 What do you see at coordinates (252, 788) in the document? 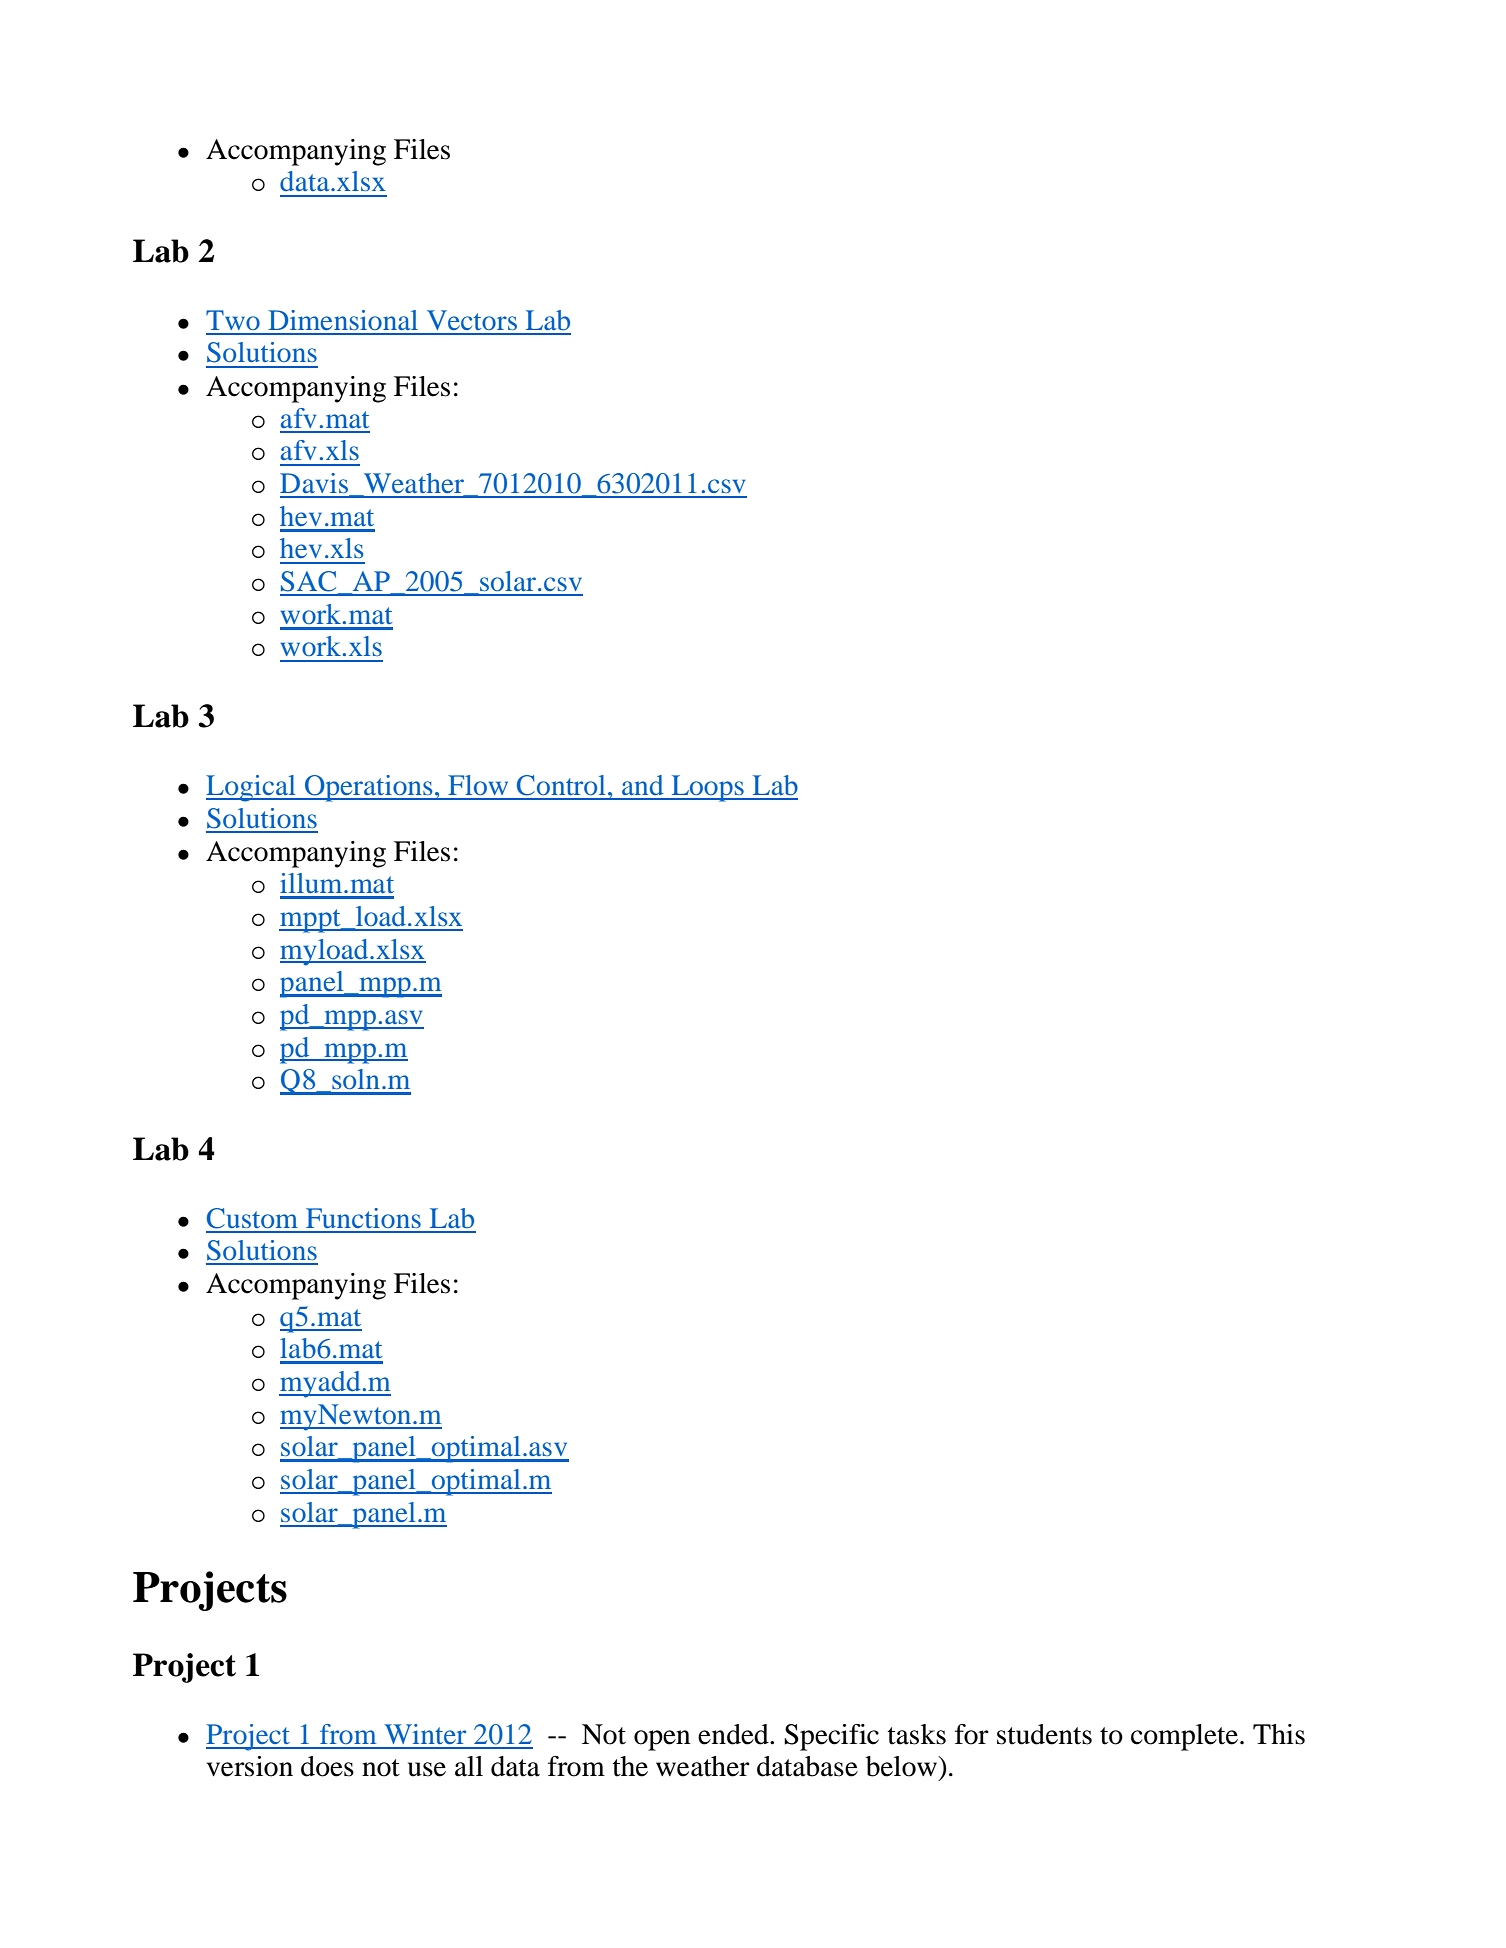
I see `Logical` at bounding box center [252, 788].
